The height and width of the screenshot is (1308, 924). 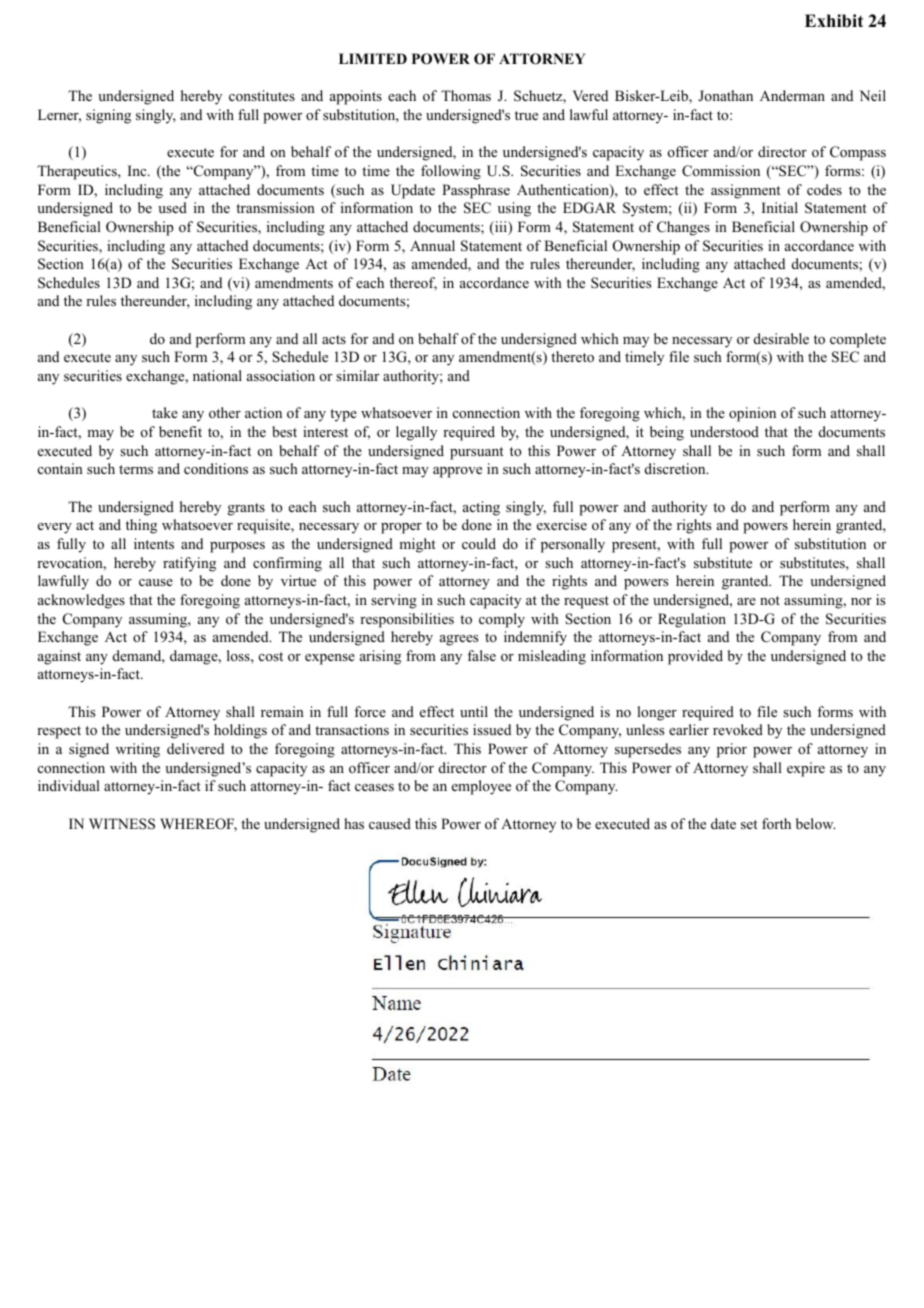 What do you see at coordinates (781, 338) in the screenshot?
I see `desirable` at bounding box center [781, 338].
